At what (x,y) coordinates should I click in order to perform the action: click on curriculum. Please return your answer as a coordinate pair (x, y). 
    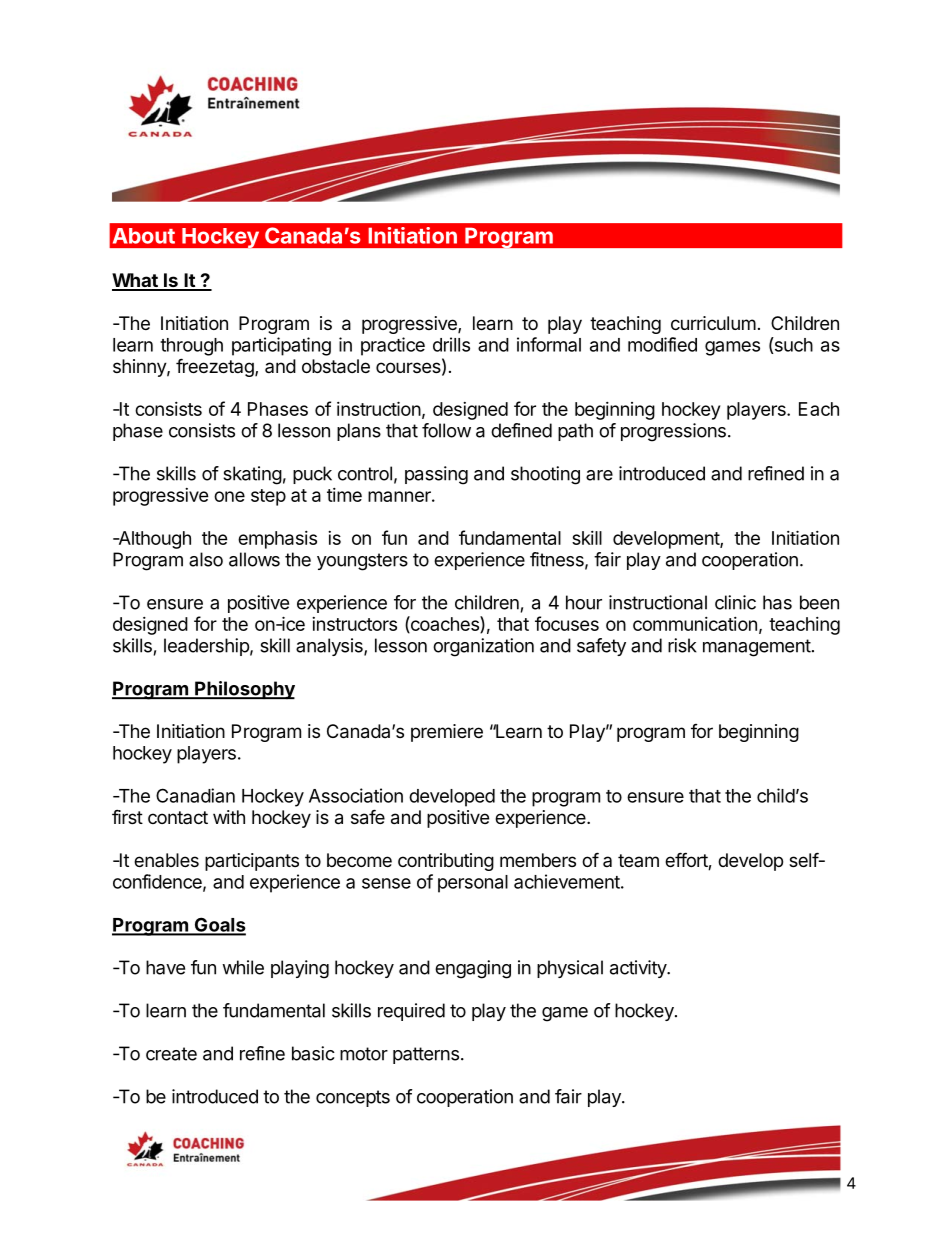
    Looking at the image, I should click on (713, 323).
